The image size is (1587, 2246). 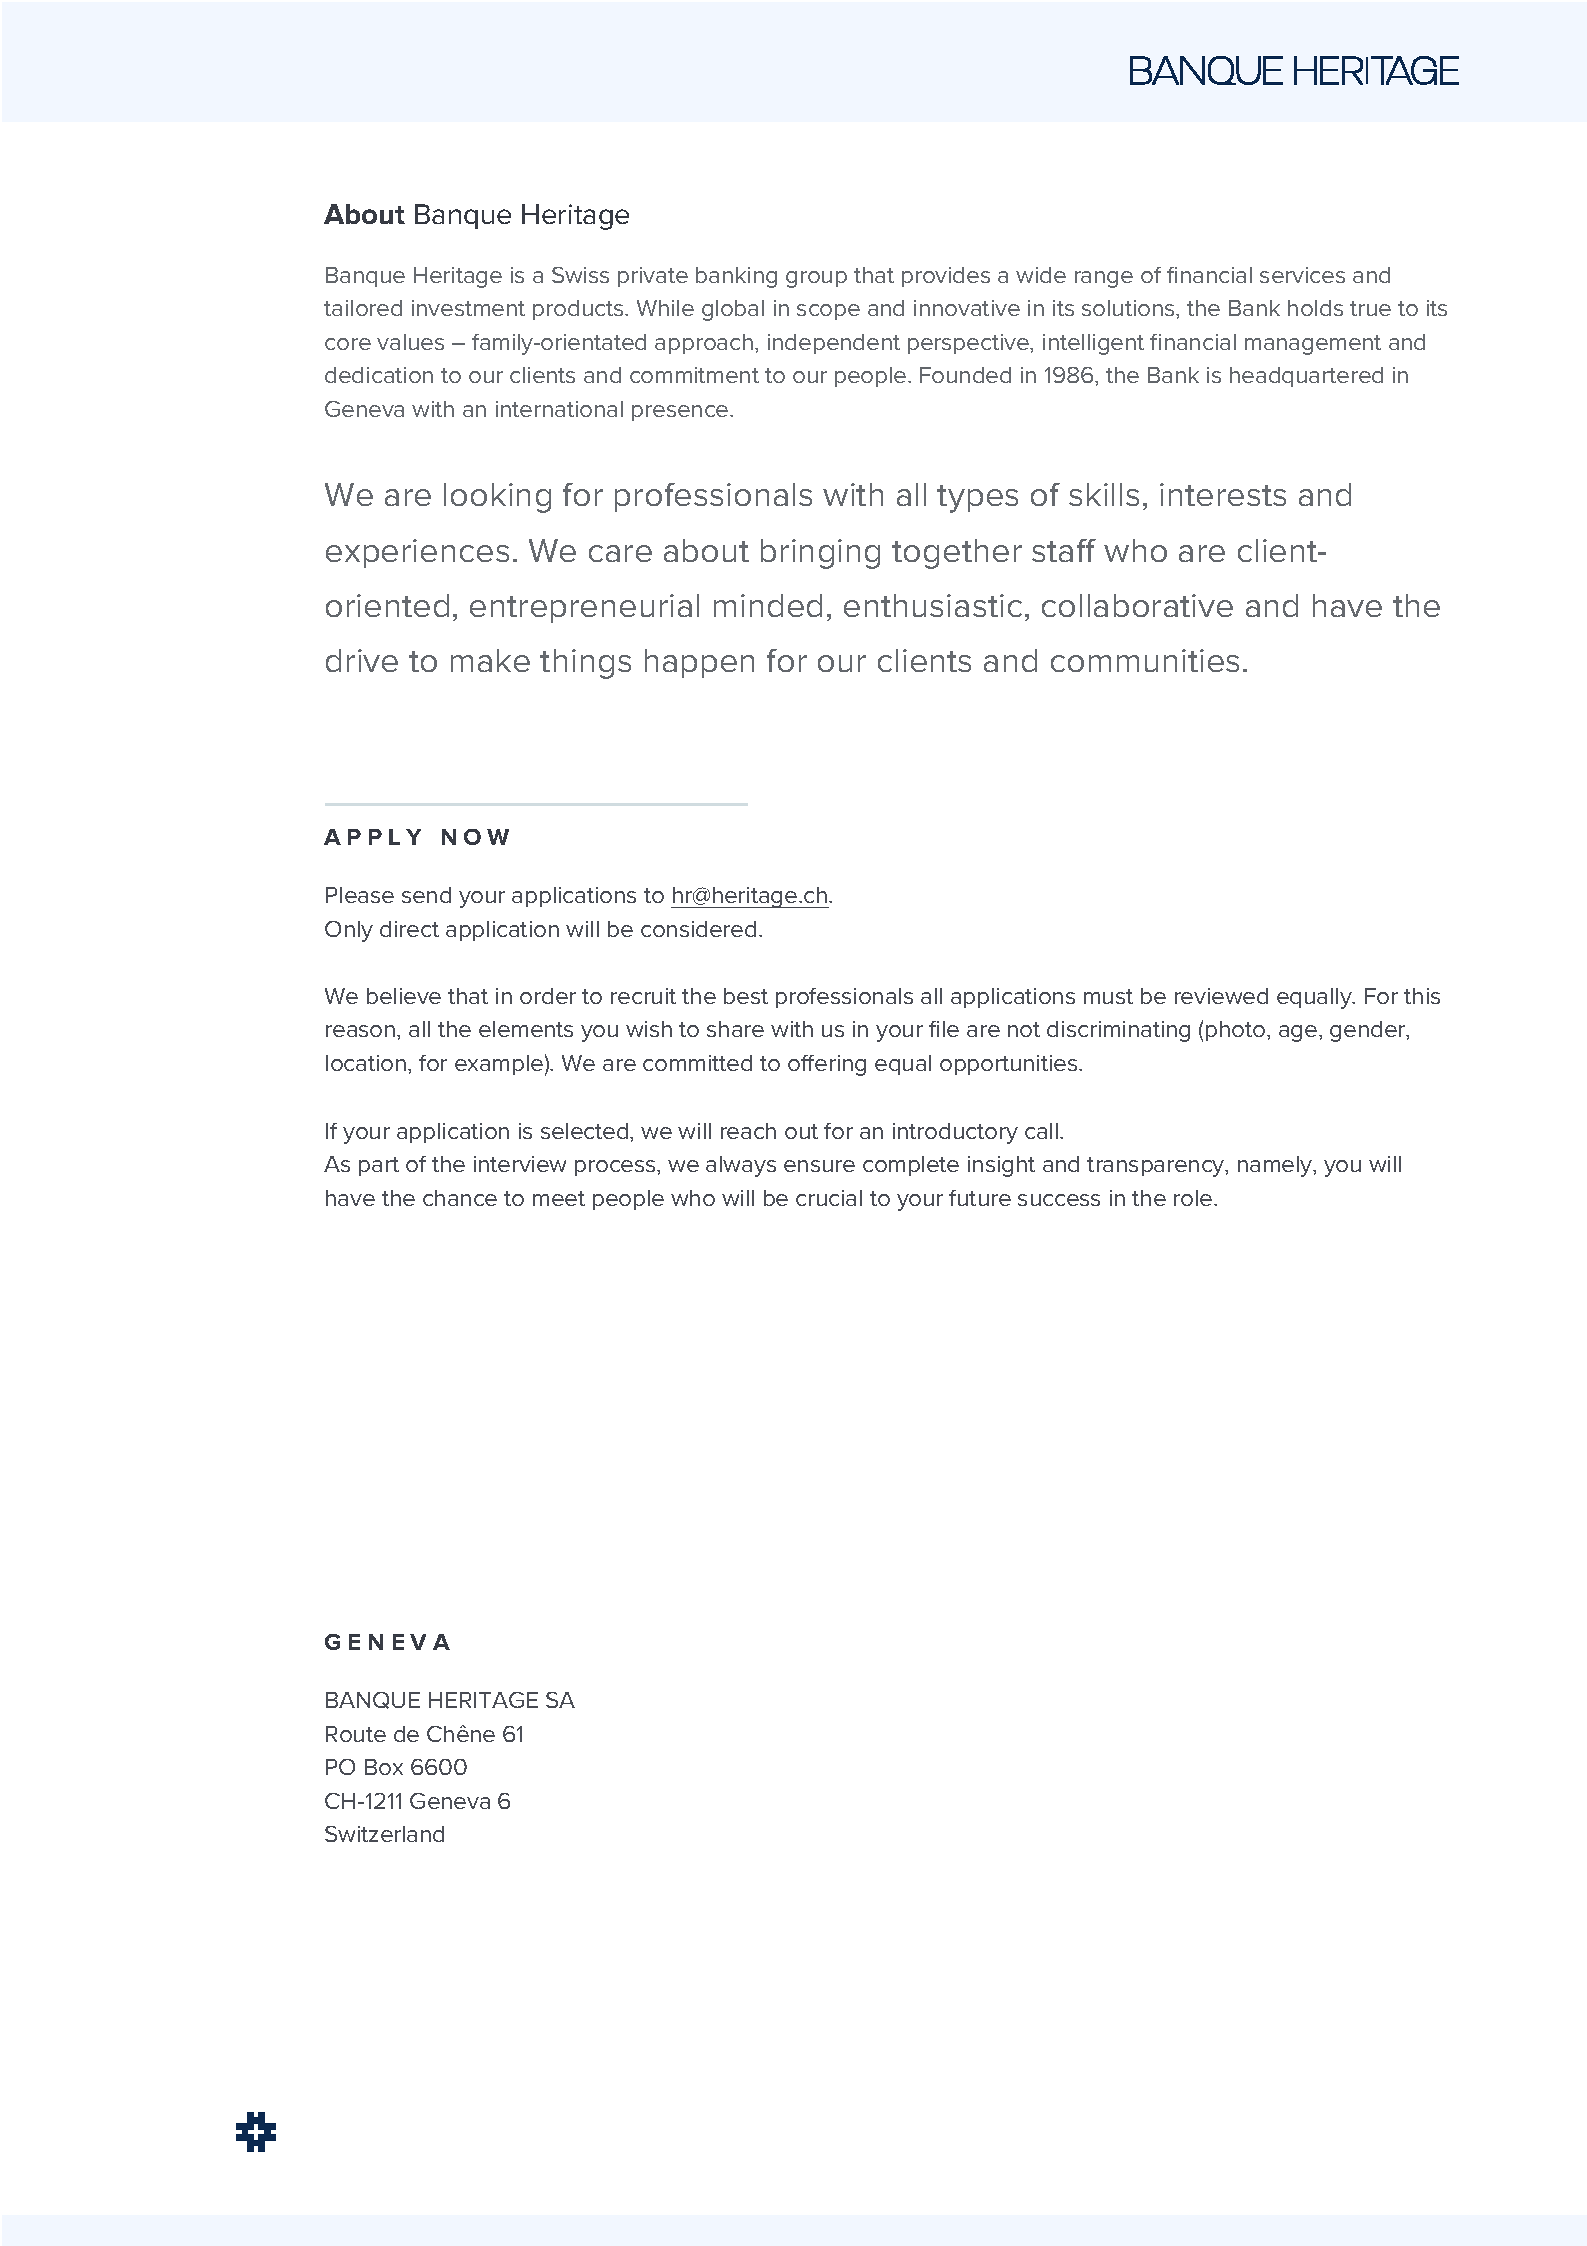 What do you see at coordinates (384, 1834) in the screenshot?
I see `Switzerland` at bounding box center [384, 1834].
